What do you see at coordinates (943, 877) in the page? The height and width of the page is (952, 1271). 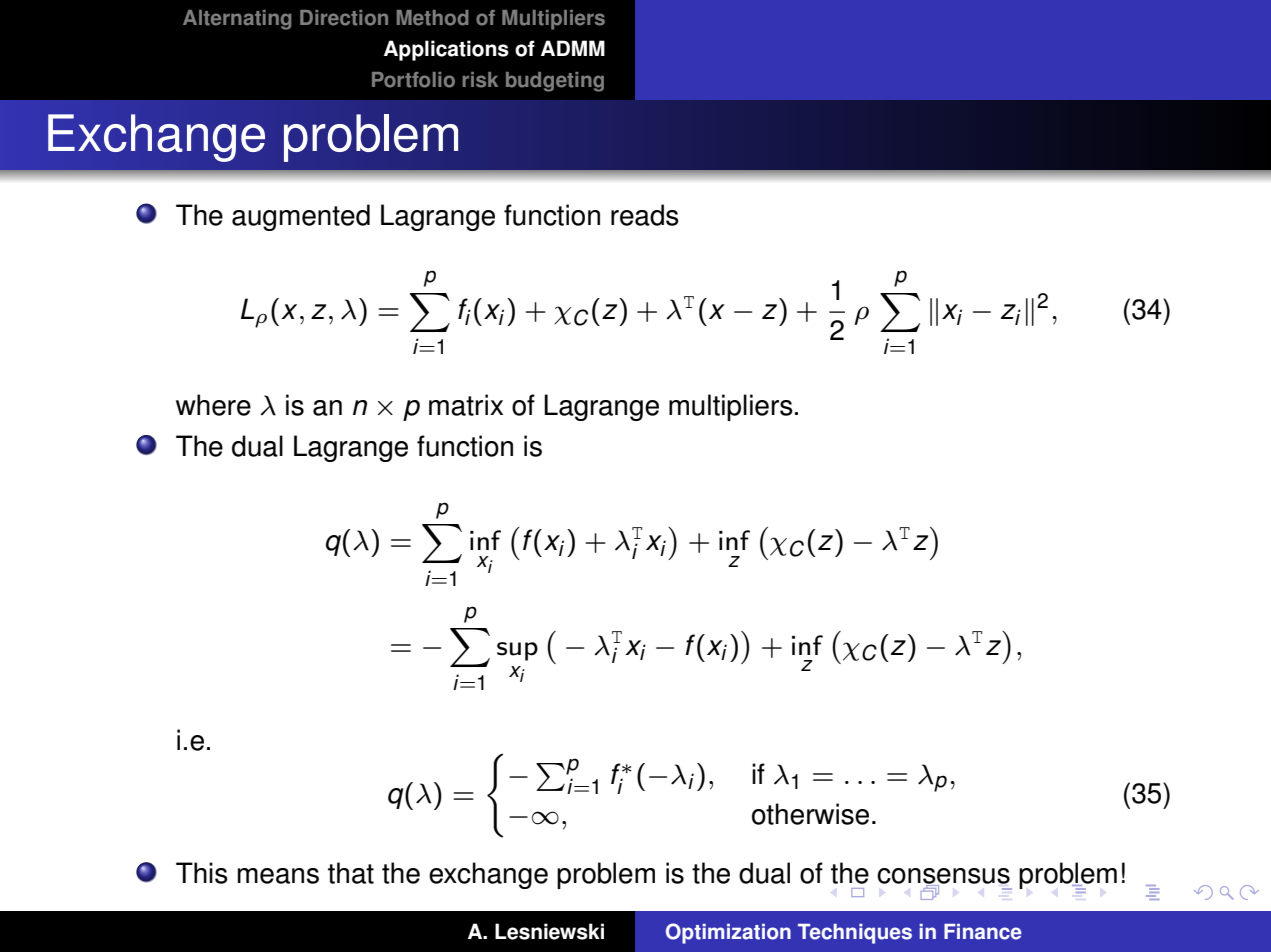 I see `consensus` at bounding box center [943, 877].
